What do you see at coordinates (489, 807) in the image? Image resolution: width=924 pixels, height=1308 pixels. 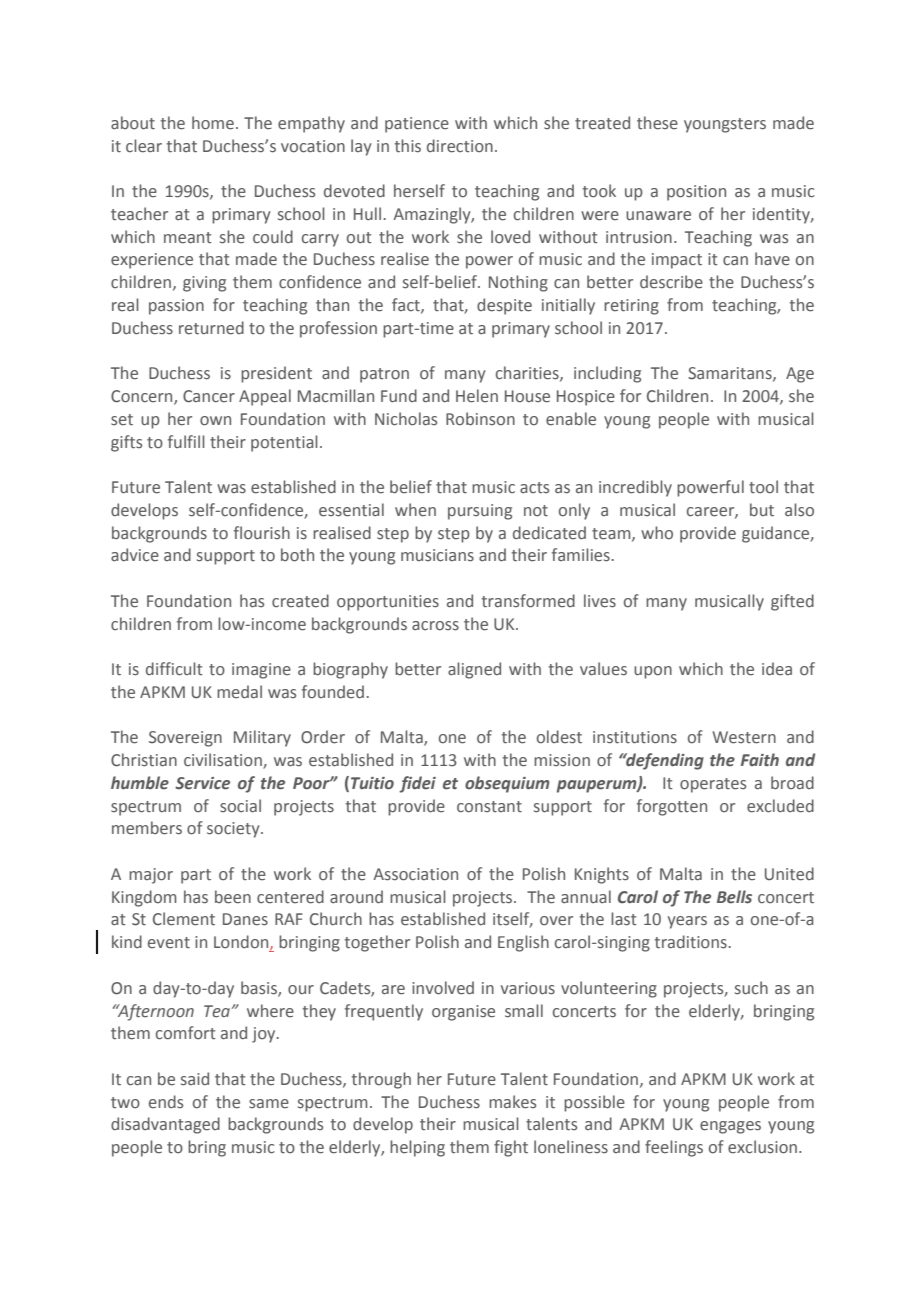 I see `constant` at bounding box center [489, 807].
